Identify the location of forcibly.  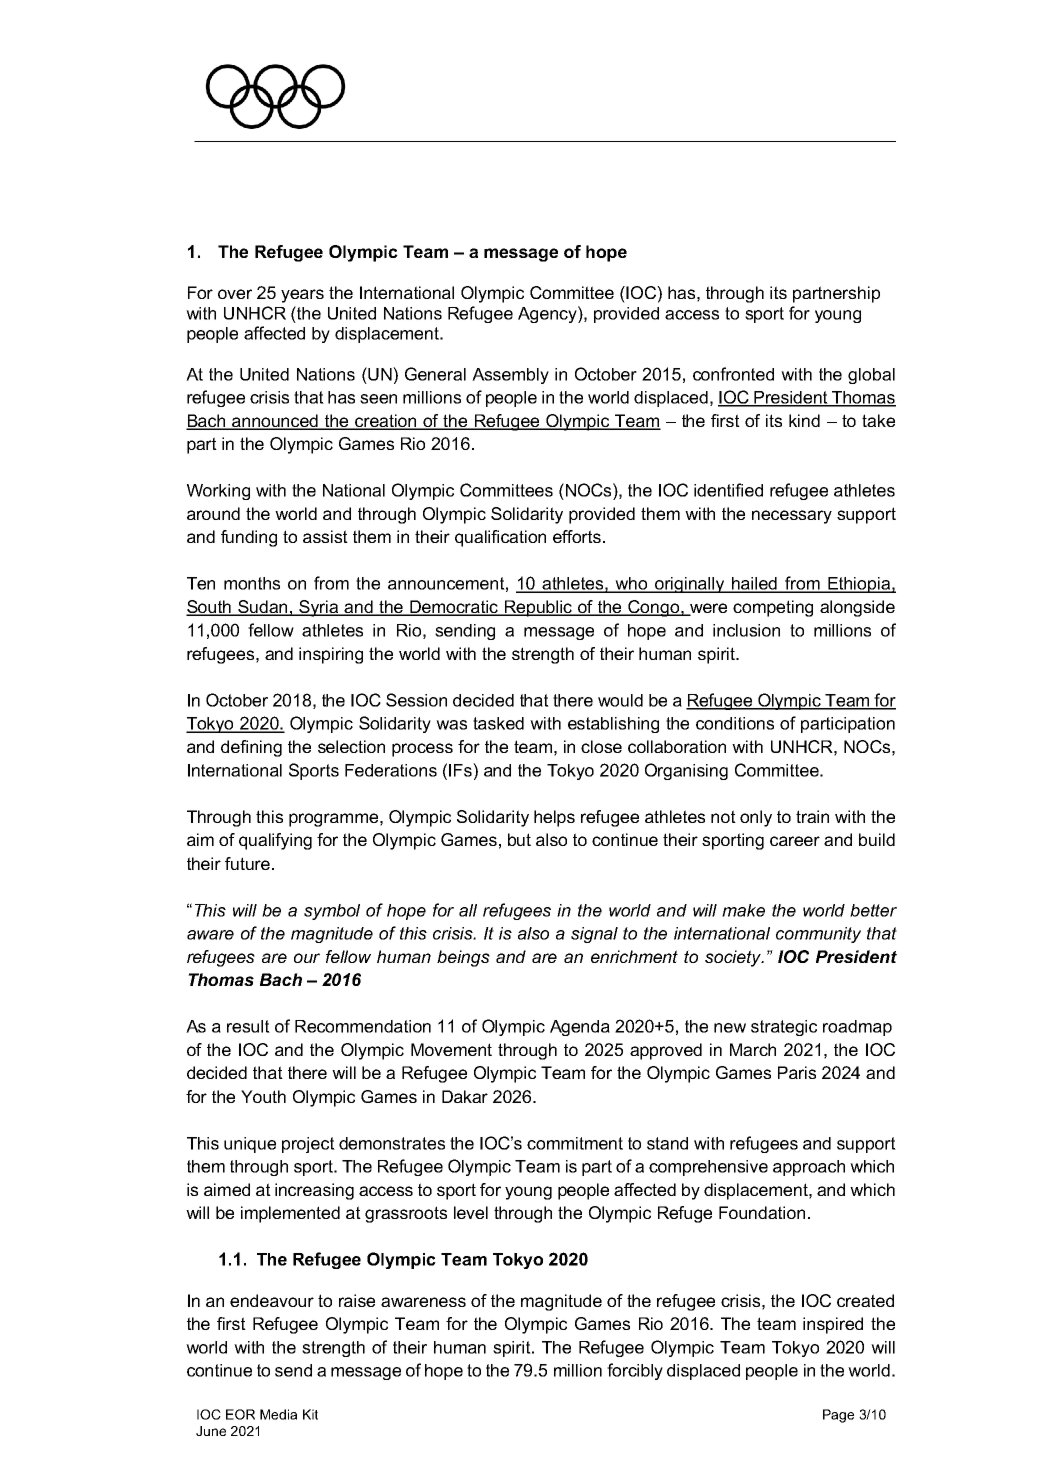
(635, 1371).
